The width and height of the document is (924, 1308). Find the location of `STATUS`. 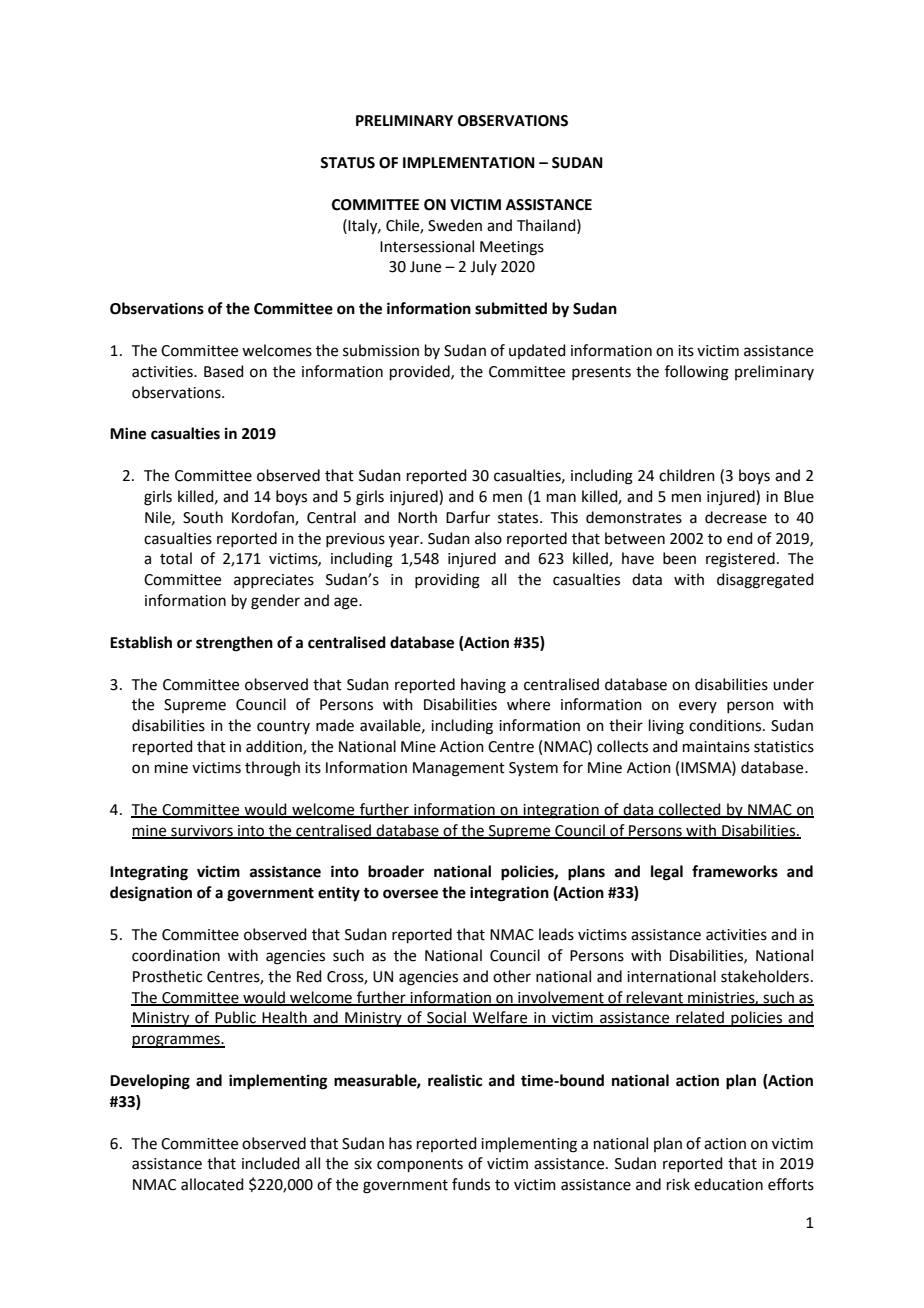

STATUS is located at coordinates (347, 163).
